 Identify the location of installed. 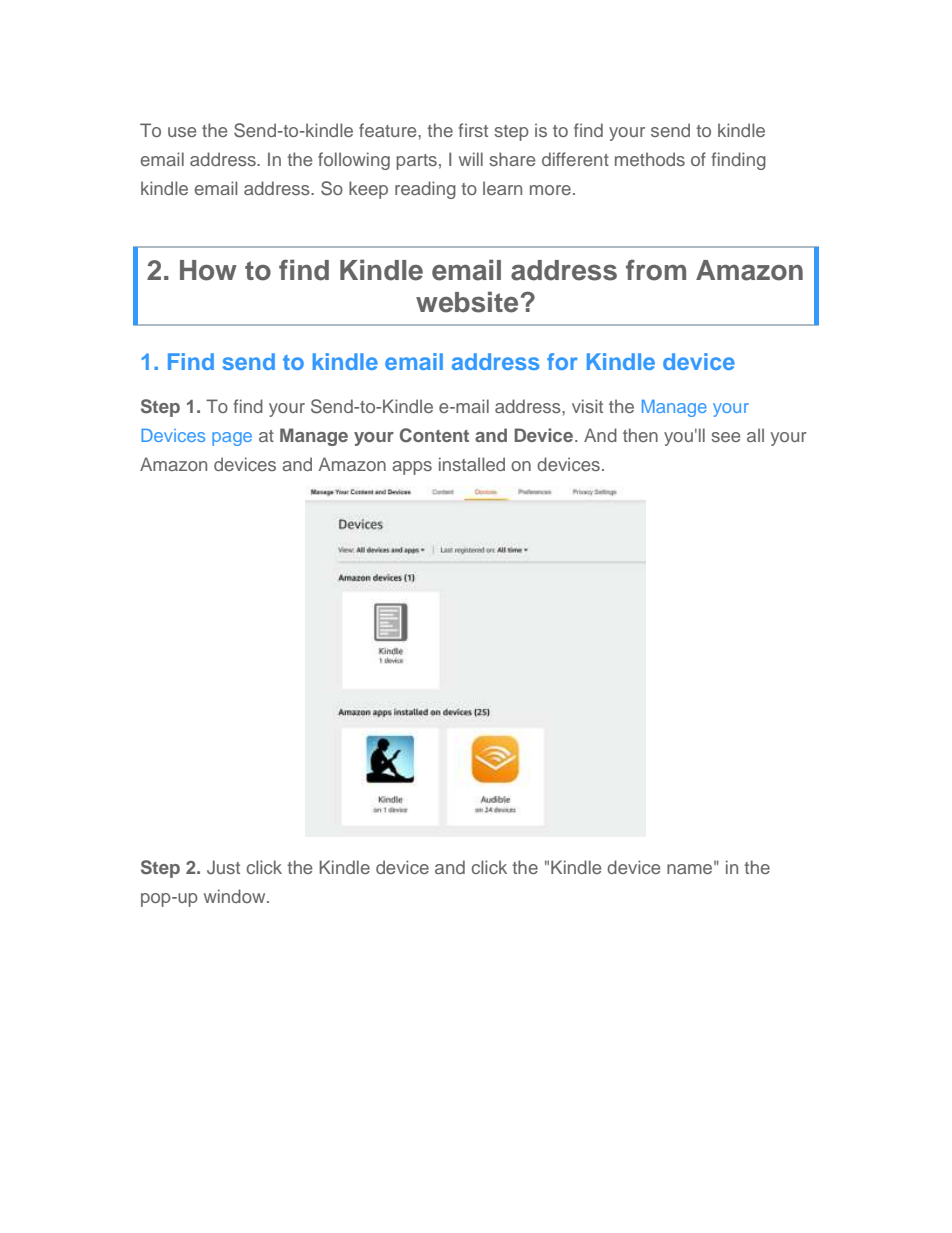
(472, 464).
